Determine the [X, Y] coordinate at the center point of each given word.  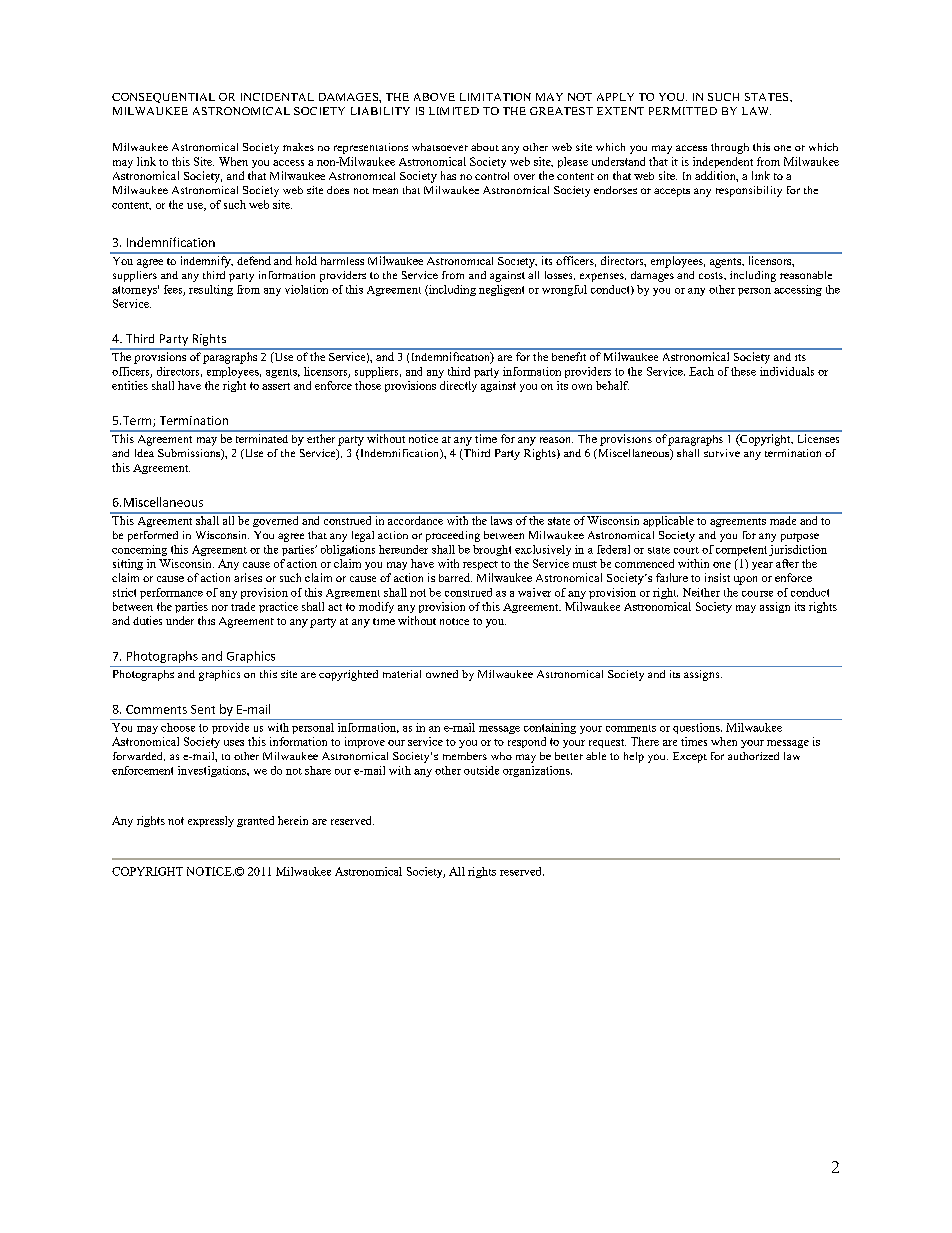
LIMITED [454, 111]
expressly [211, 821]
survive [722, 453]
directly [458, 386]
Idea [144, 453]
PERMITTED [683, 111]
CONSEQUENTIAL [163, 98]
